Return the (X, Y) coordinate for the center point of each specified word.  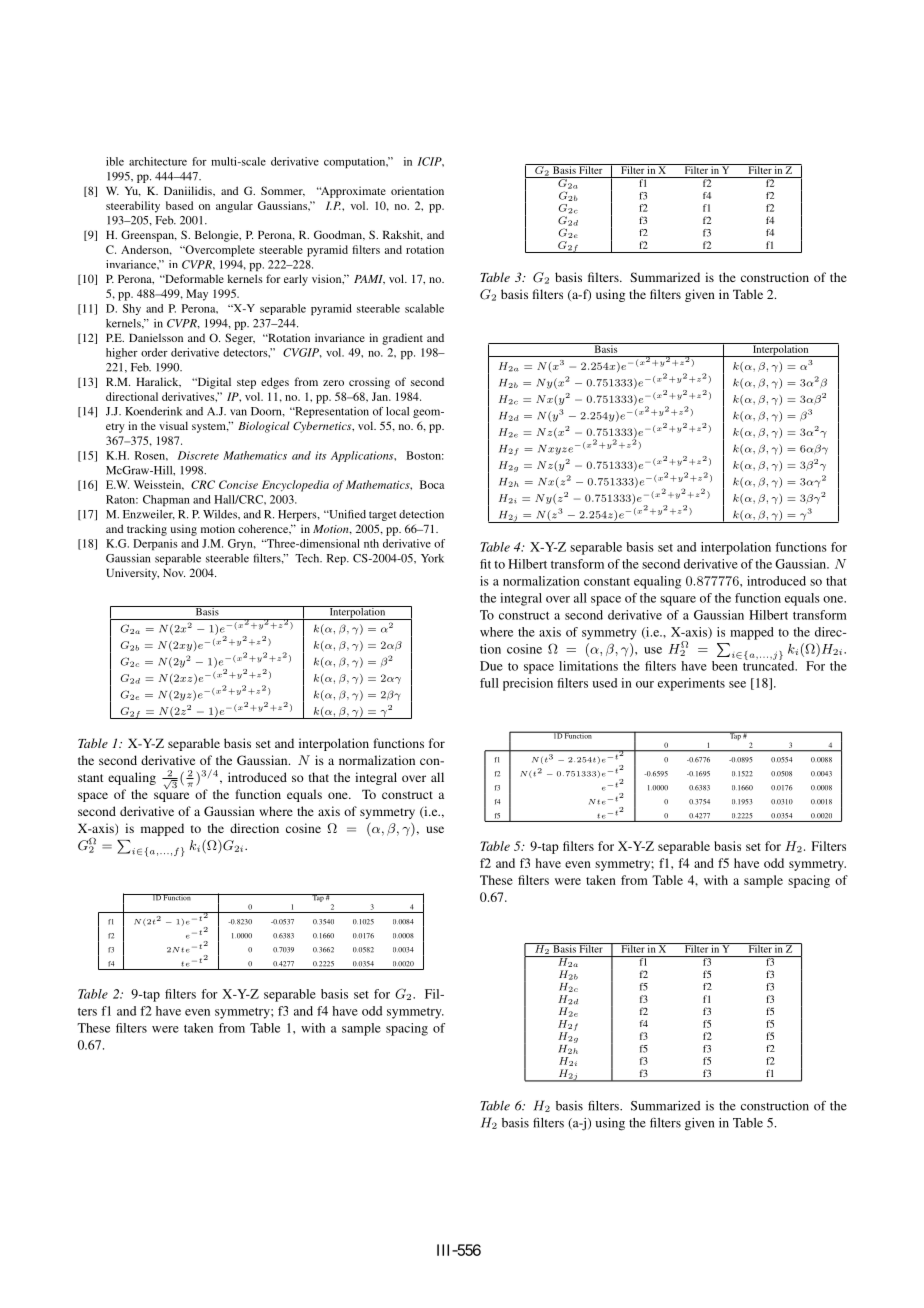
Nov (174, 573)
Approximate (352, 192)
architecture (158, 161)
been (725, 666)
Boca (432, 484)
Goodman (339, 235)
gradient (402, 339)
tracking (147, 530)
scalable (424, 308)
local (397, 411)
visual (173, 425)
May (197, 295)
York (432, 558)
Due (491, 666)
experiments (691, 684)
